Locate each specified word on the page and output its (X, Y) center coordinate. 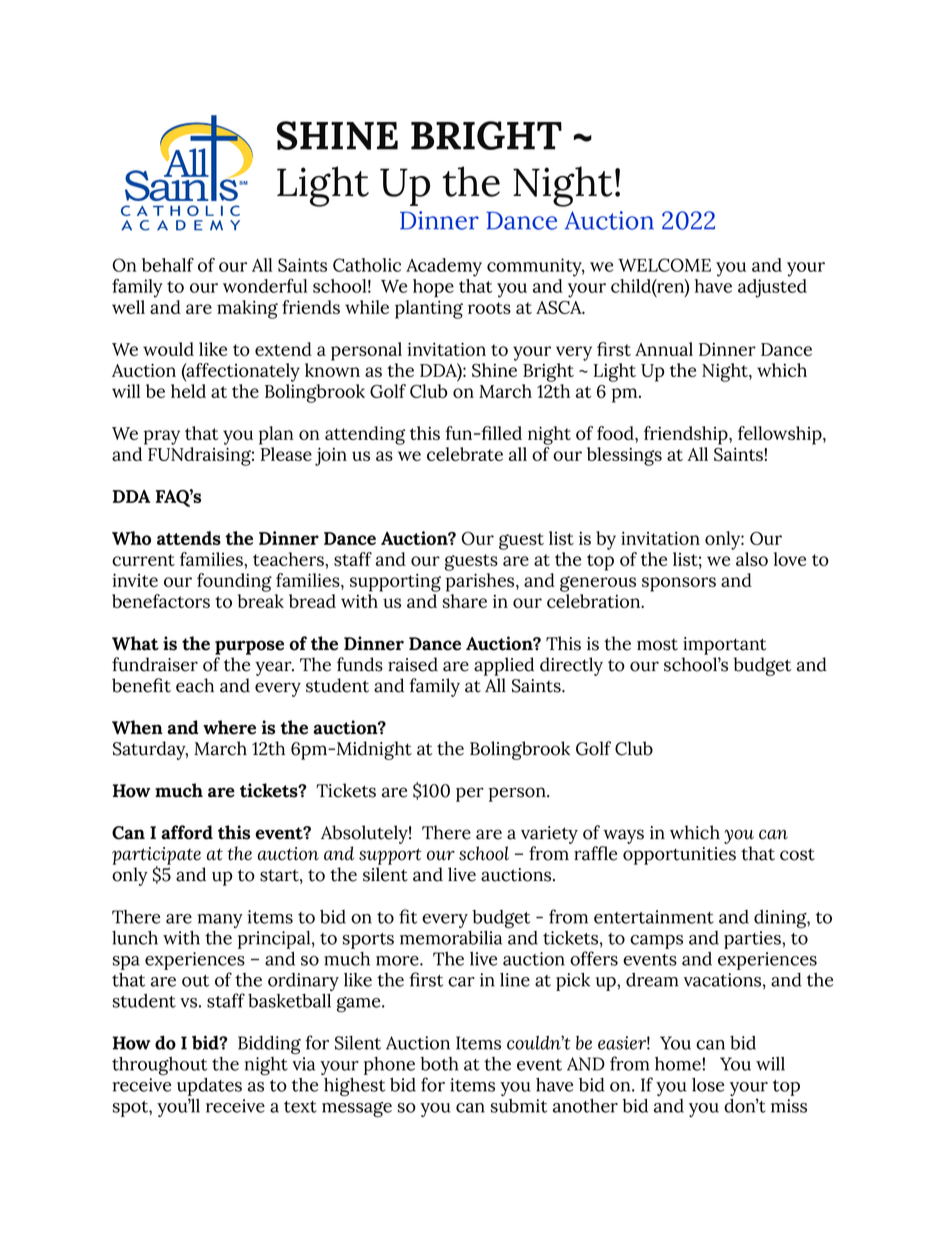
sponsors (679, 584)
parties (753, 940)
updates (209, 1087)
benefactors (161, 601)
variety (549, 835)
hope (433, 288)
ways (623, 836)
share (465, 601)
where (229, 727)
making (247, 309)
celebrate (465, 454)
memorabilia (451, 938)
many (220, 921)
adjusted (772, 288)
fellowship (781, 435)
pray (162, 437)
